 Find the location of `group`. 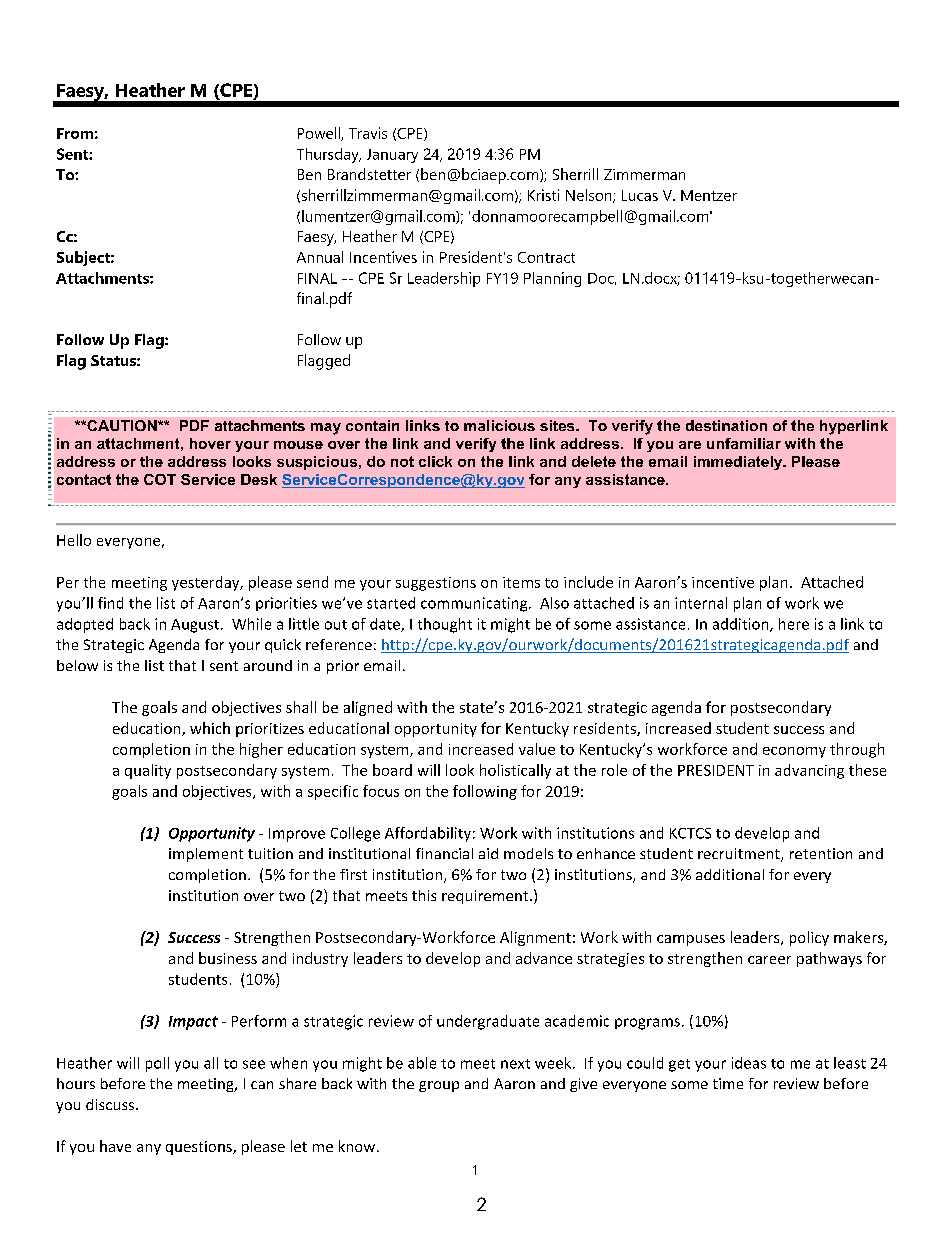

group is located at coordinates (439, 1086).
